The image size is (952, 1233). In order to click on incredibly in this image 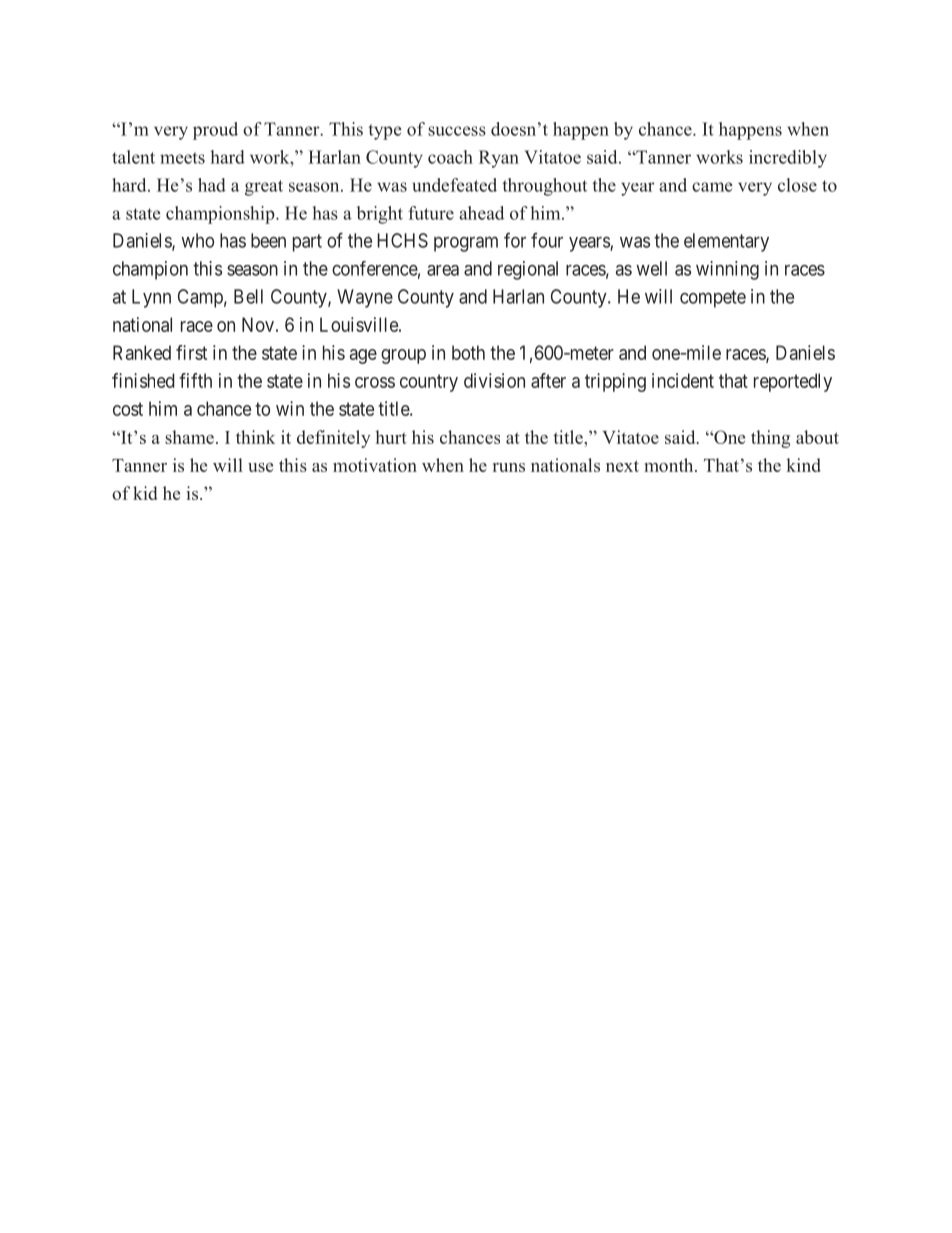, I will do `click(788, 159)`.
